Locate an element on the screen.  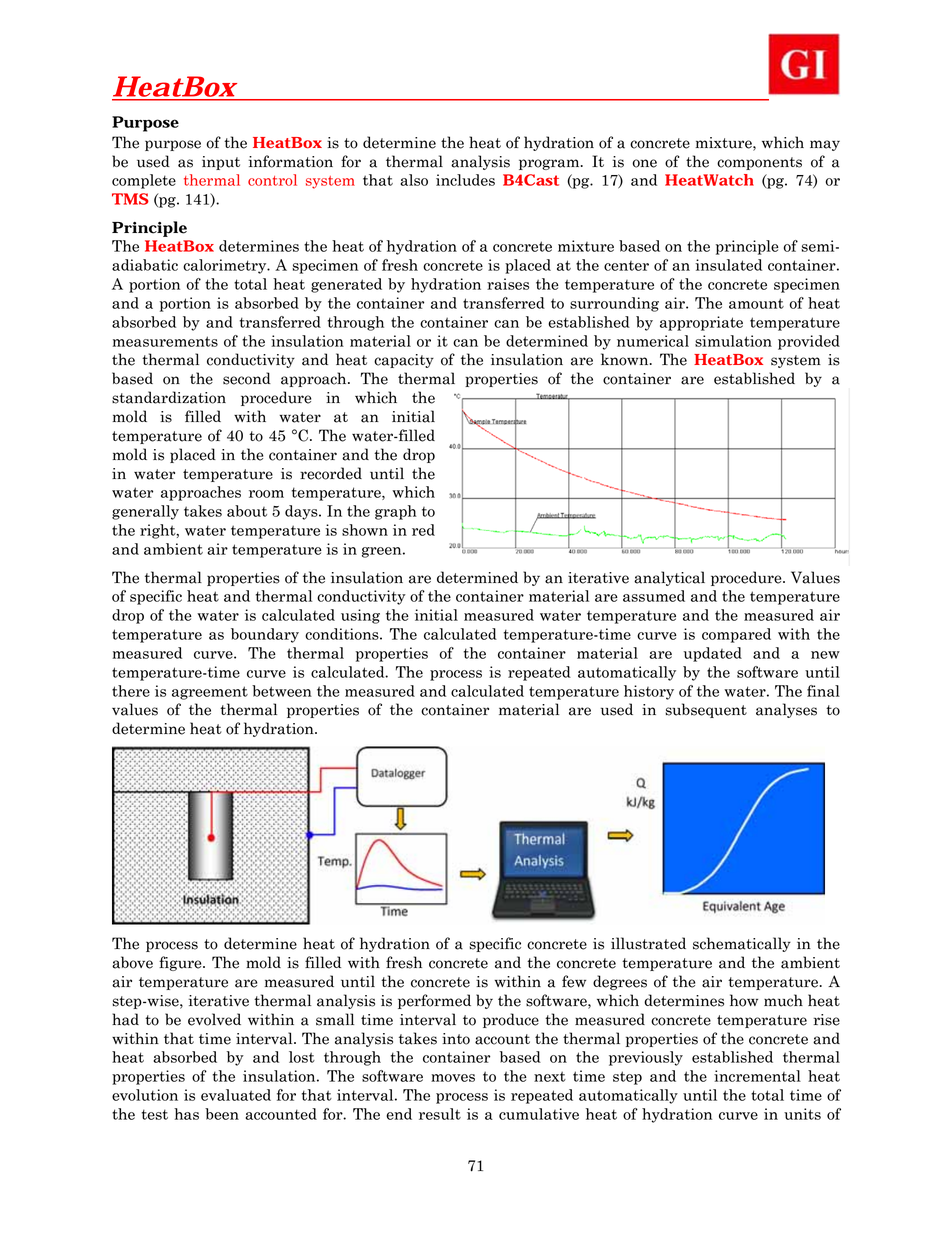
components is located at coordinates (759, 163).
